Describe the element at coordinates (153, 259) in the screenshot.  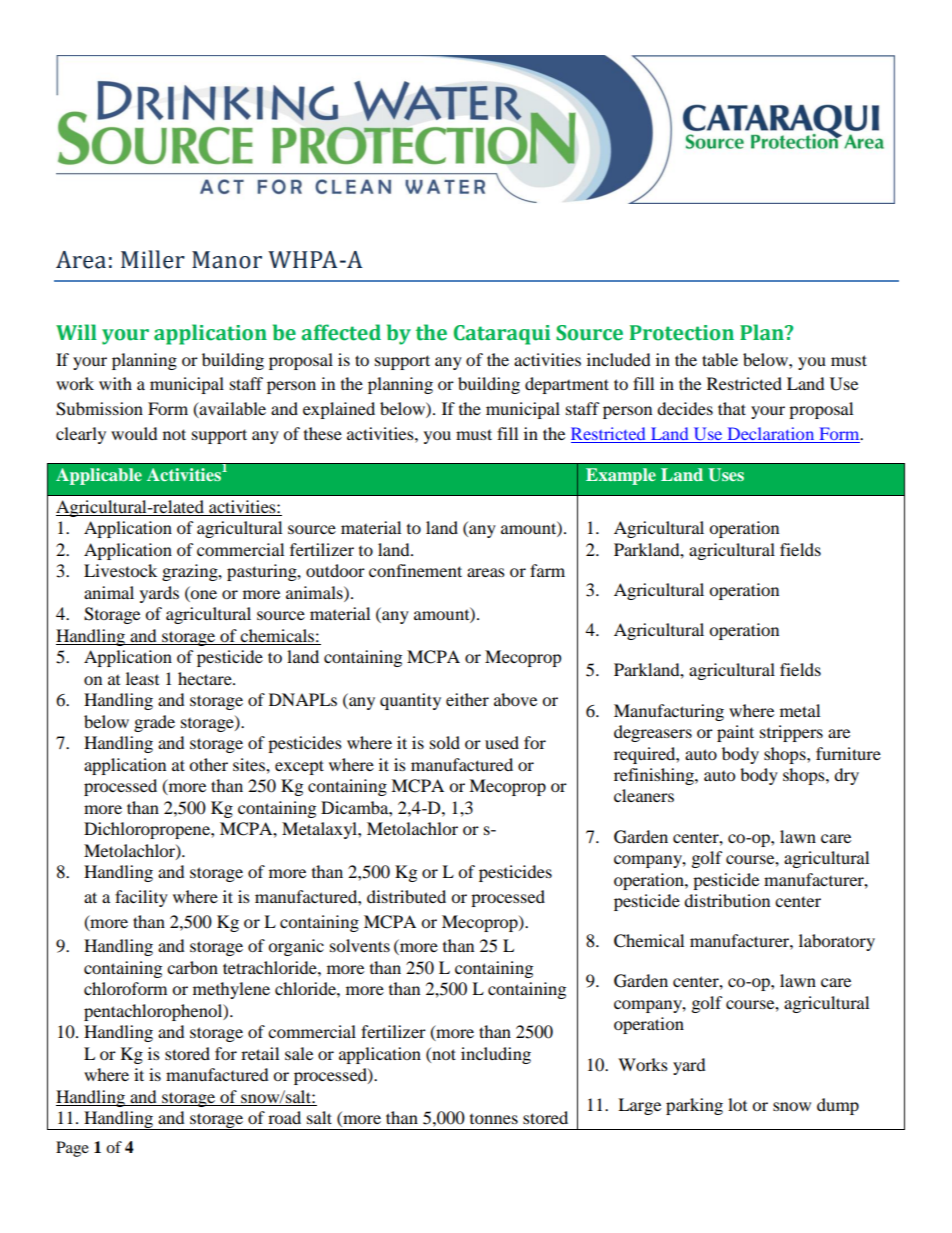
I see `Miller` at that location.
